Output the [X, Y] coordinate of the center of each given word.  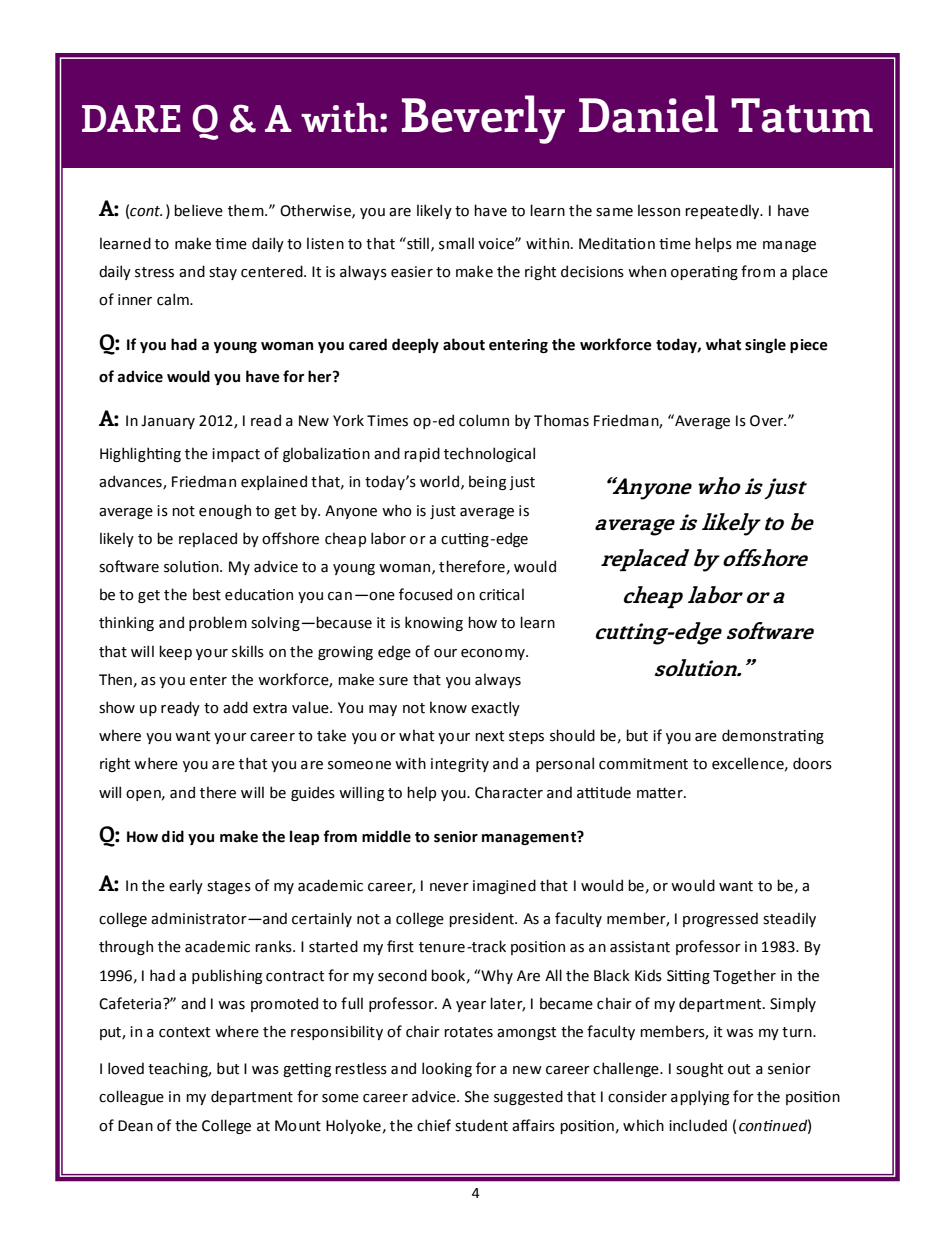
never [449, 887]
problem [218, 623]
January [168, 422]
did [173, 836]
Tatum [802, 115]
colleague [131, 1097]
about [464, 344]
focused [425, 594]
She [477, 1096]
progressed [720, 919]
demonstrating [773, 736]
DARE [131, 119]
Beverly [483, 119]
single [765, 345]
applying [700, 1097]
